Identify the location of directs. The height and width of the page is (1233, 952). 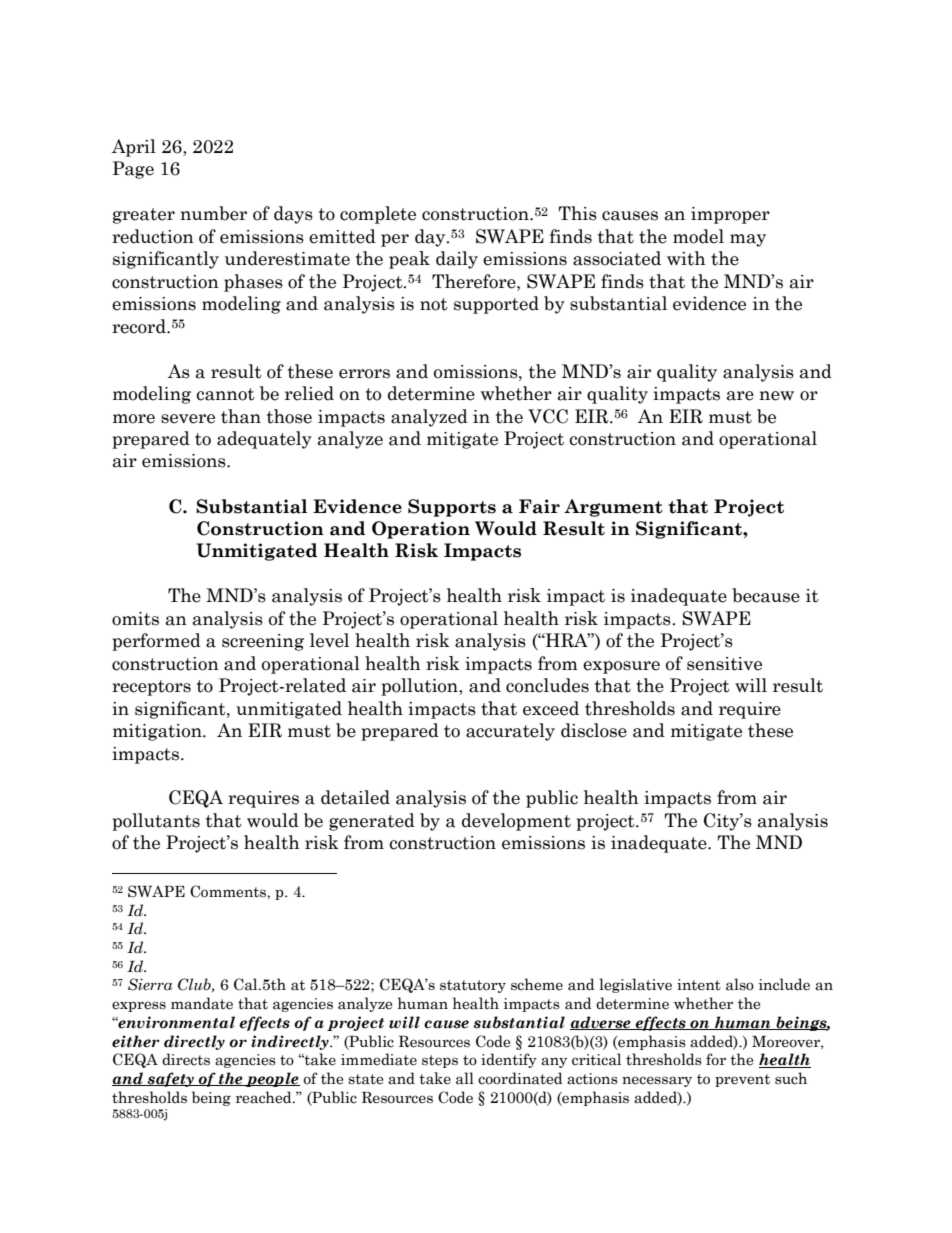
(186, 1059).
